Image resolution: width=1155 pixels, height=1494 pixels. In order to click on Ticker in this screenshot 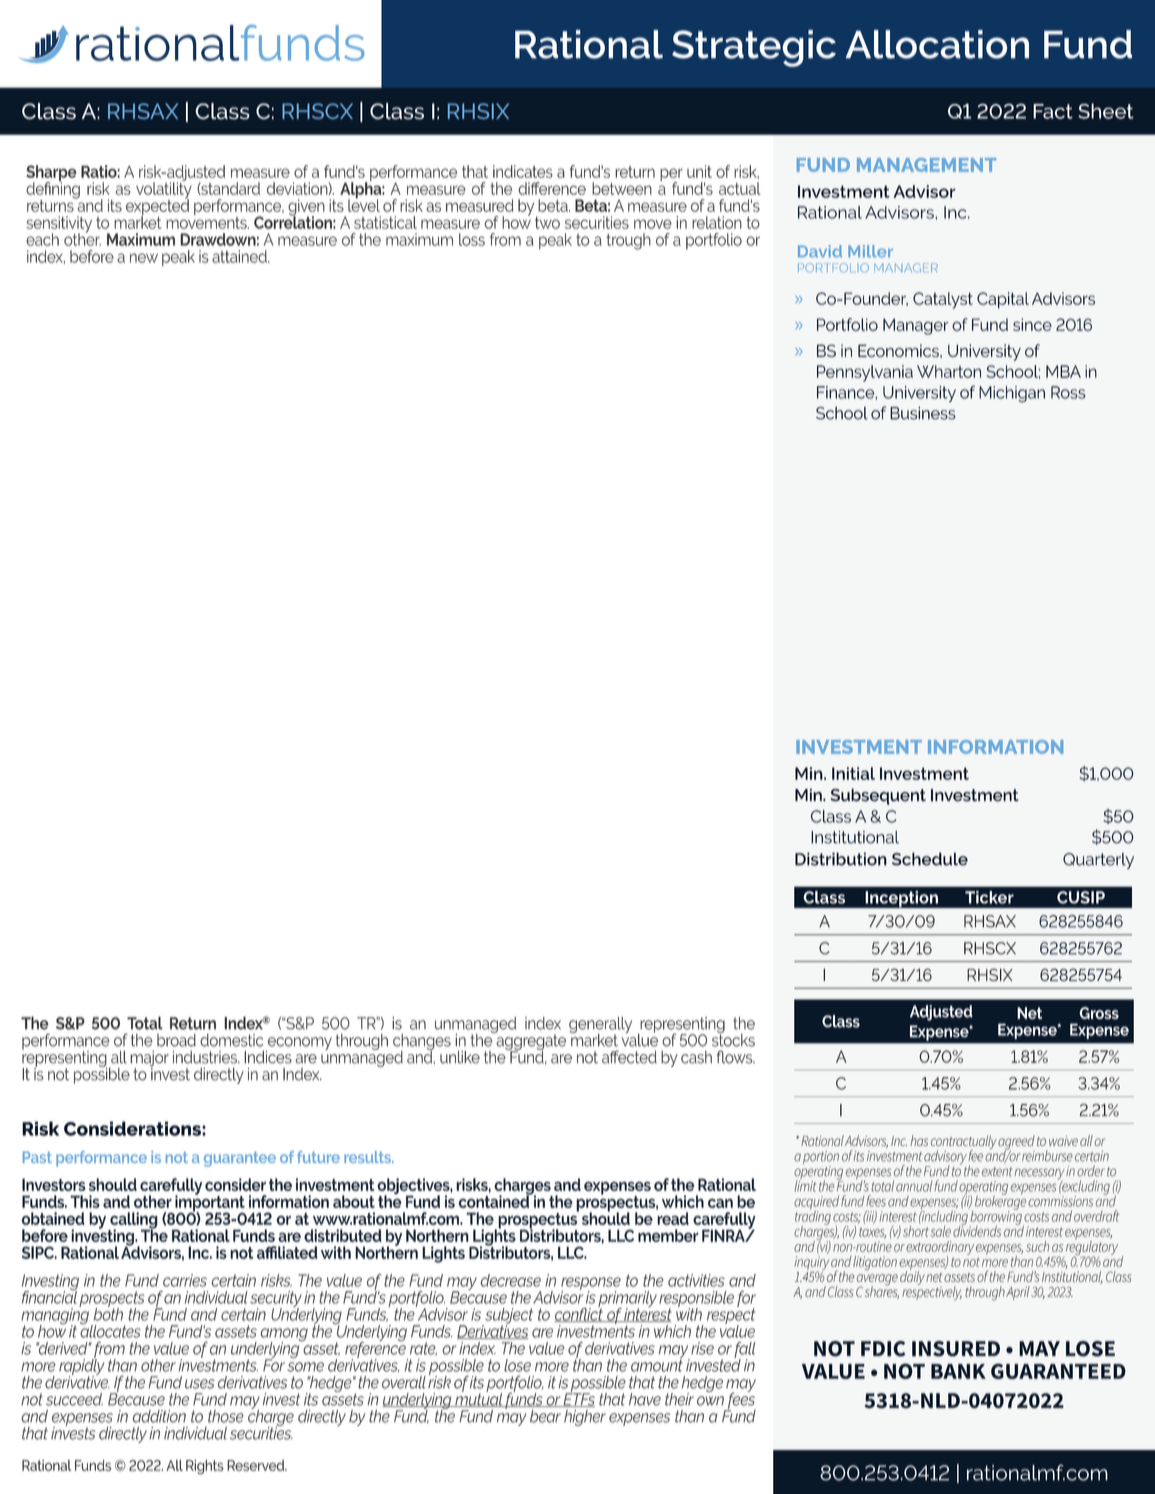, I will do `click(989, 897)`.
